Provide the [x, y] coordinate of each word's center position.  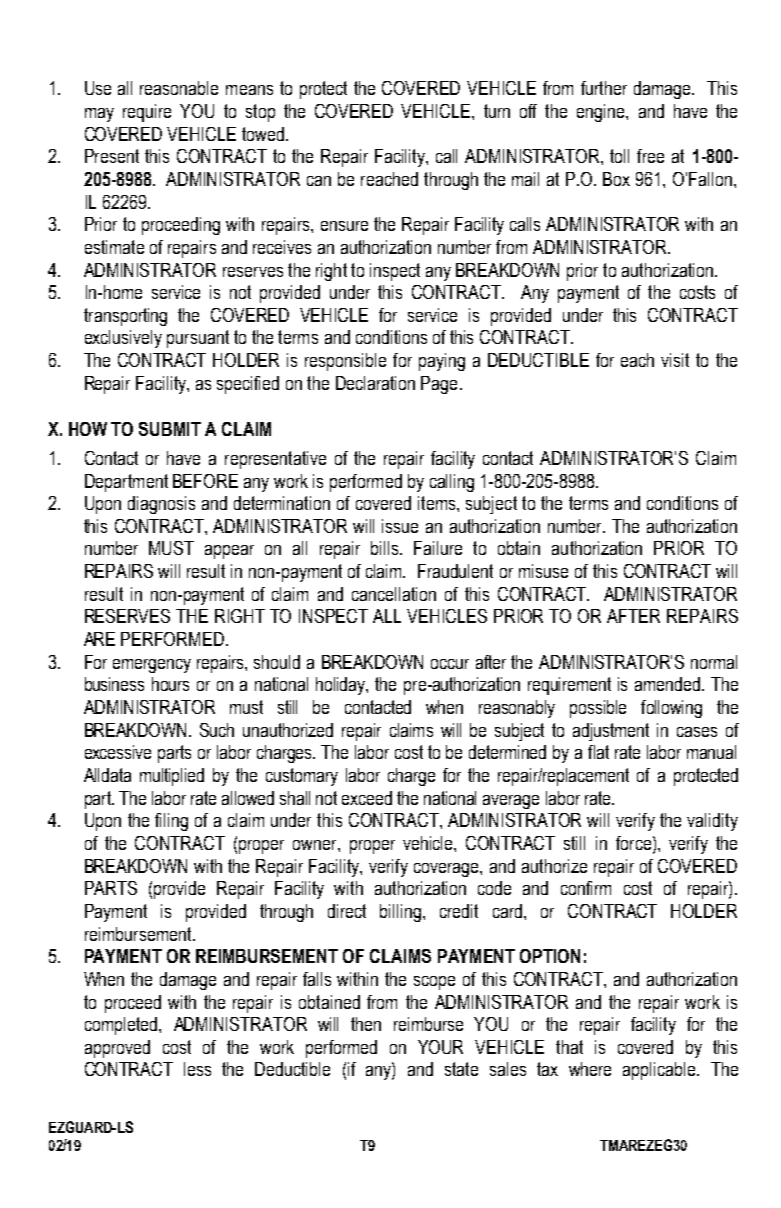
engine [602, 113]
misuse [543, 571]
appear [229, 552]
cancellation [394, 594]
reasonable [179, 88]
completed [122, 1026]
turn [497, 111]
